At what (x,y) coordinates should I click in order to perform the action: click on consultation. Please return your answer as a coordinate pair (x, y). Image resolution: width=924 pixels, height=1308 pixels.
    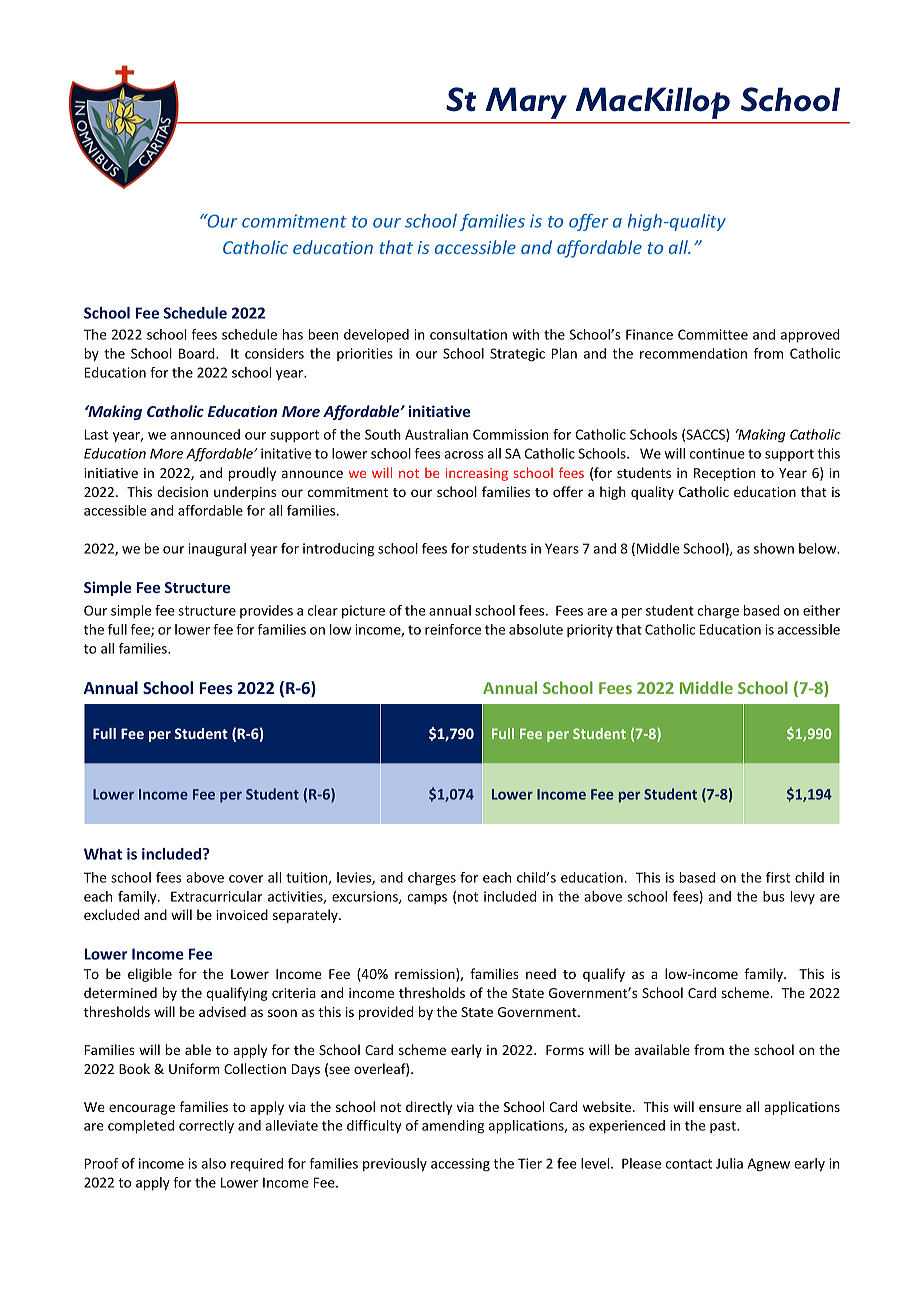
    Looking at the image, I should click on (468, 334).
